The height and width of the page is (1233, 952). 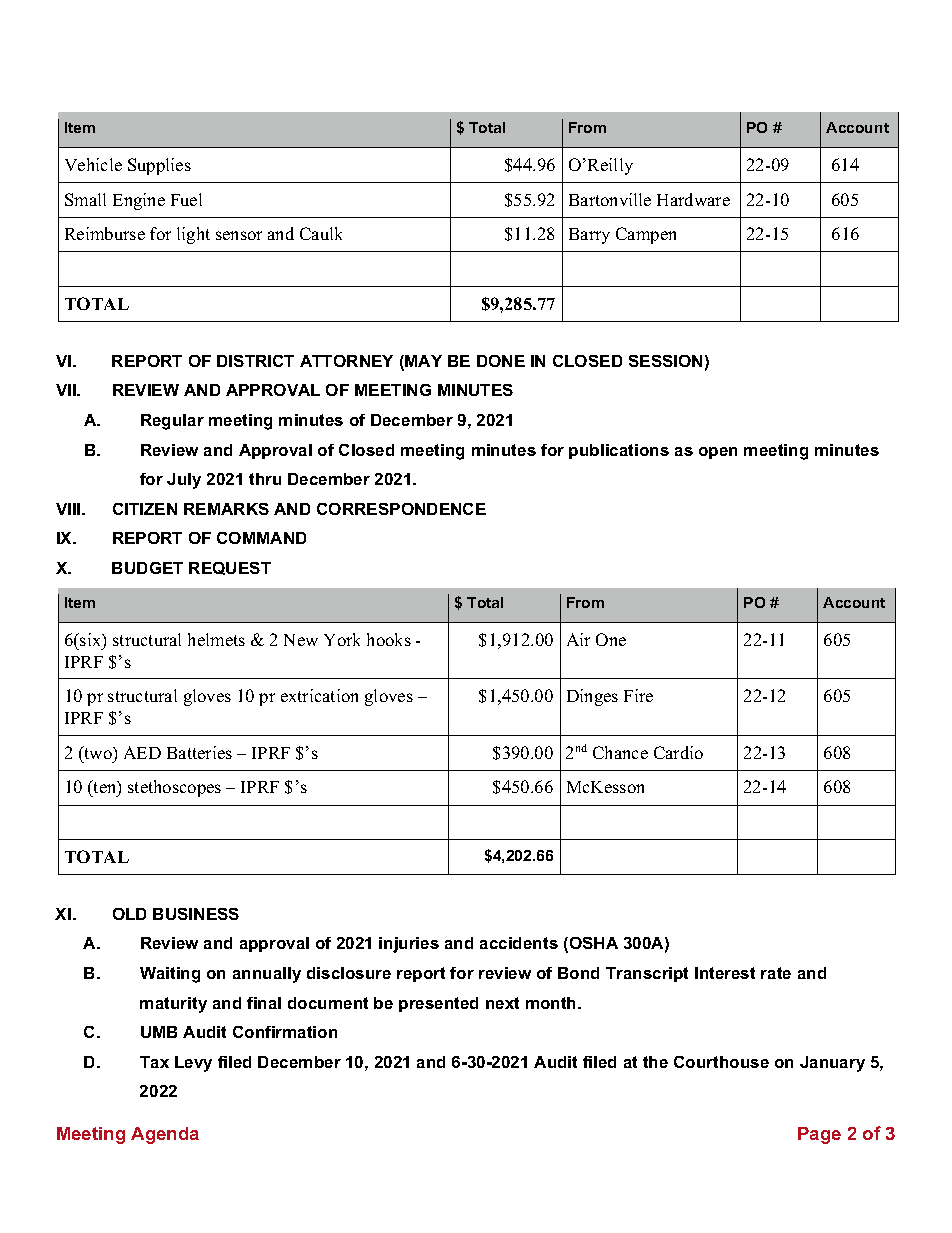 What do you see at coordinates (725, 973) in the page?
I see `Interest` at bounding box center [725, 973].
